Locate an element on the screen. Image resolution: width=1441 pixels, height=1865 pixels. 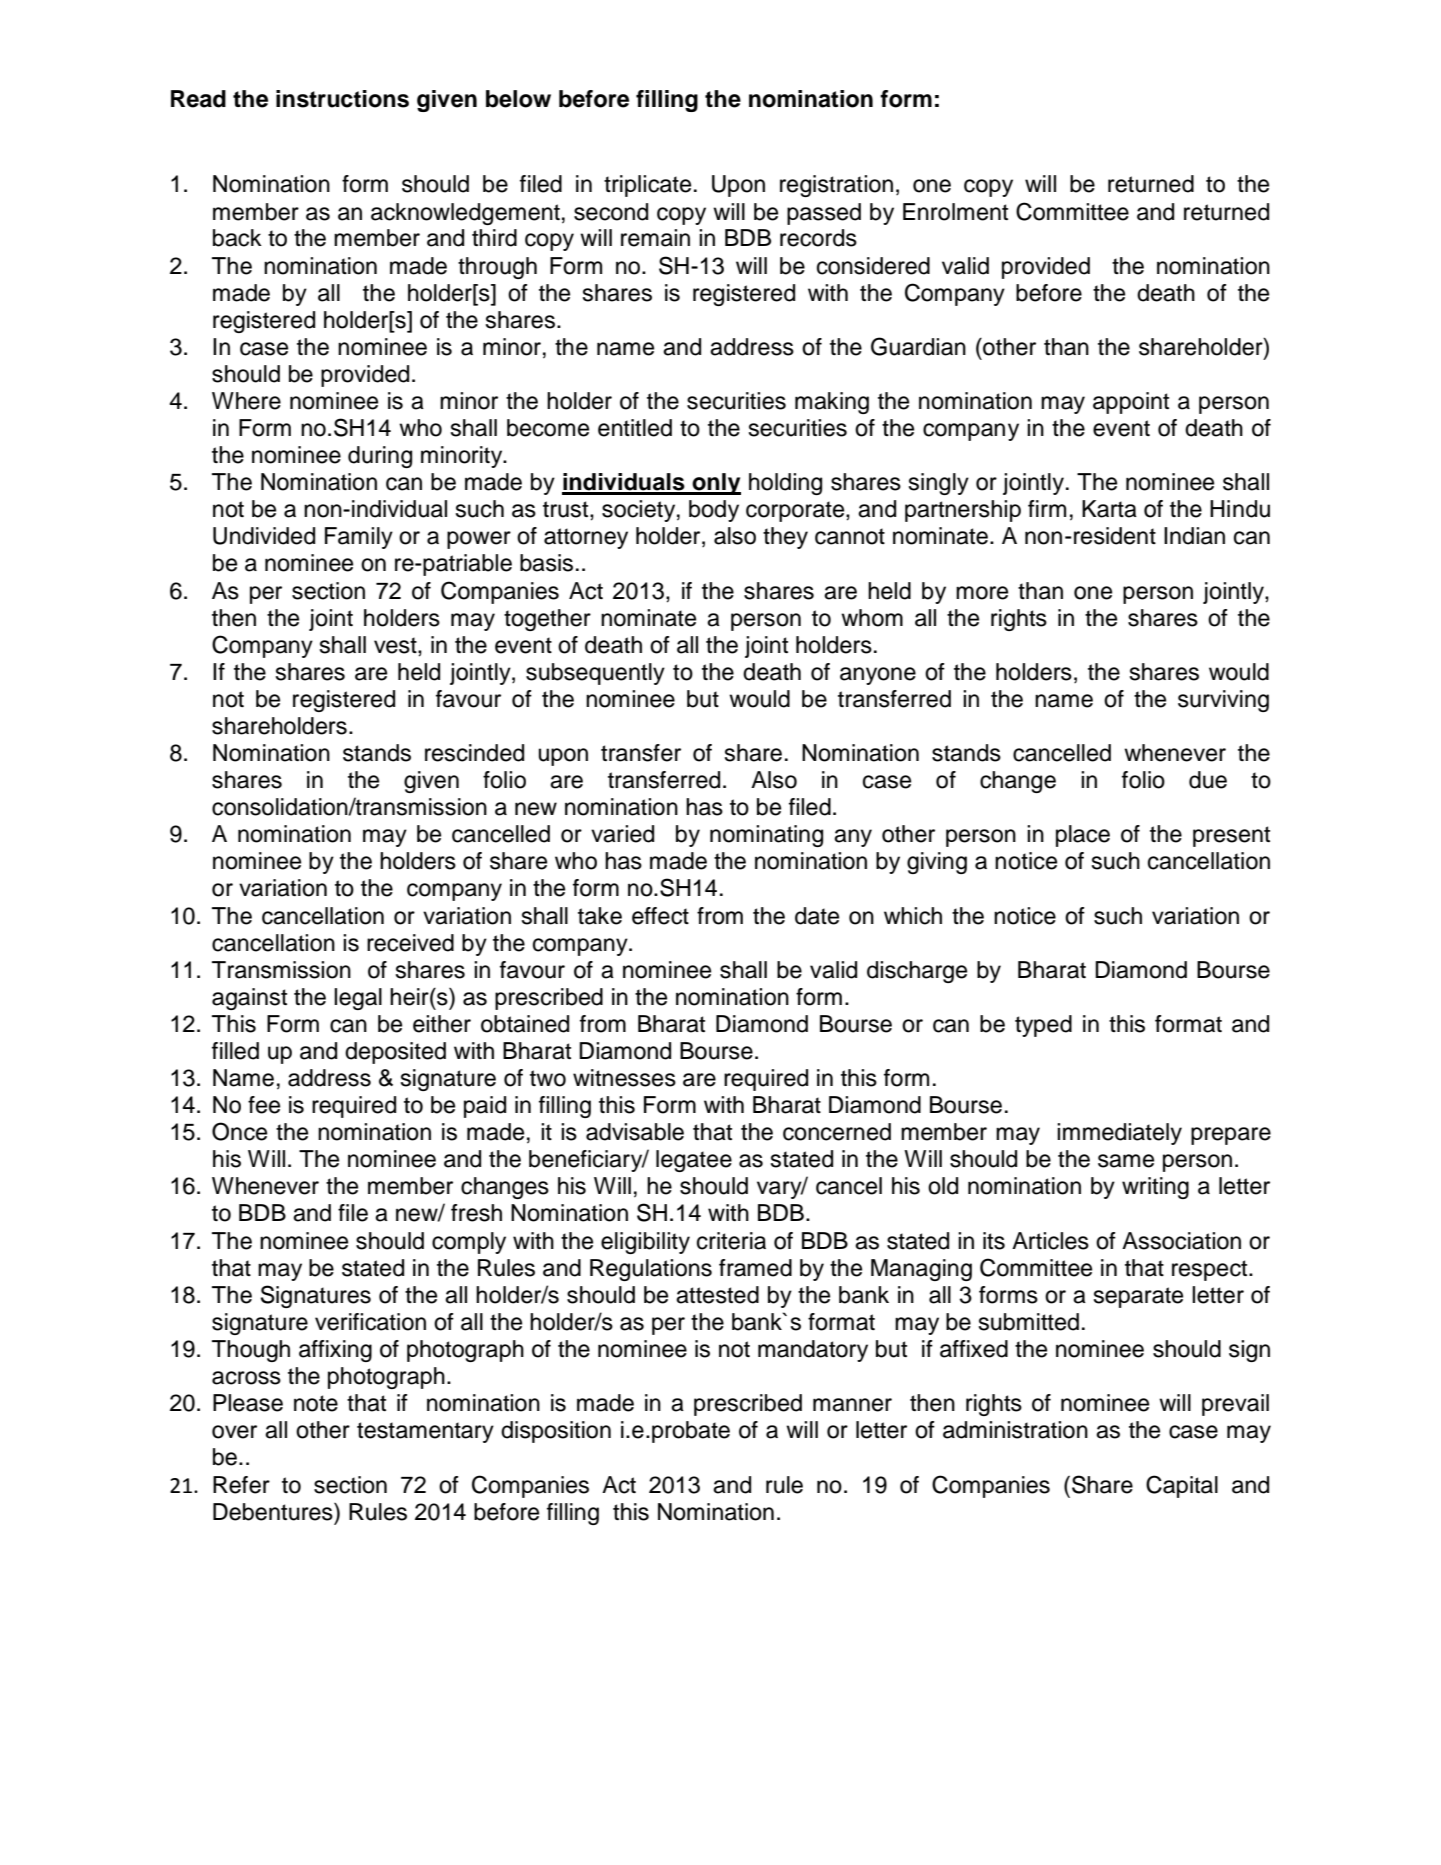
Debentures is located at coordinates (274, 1512).
